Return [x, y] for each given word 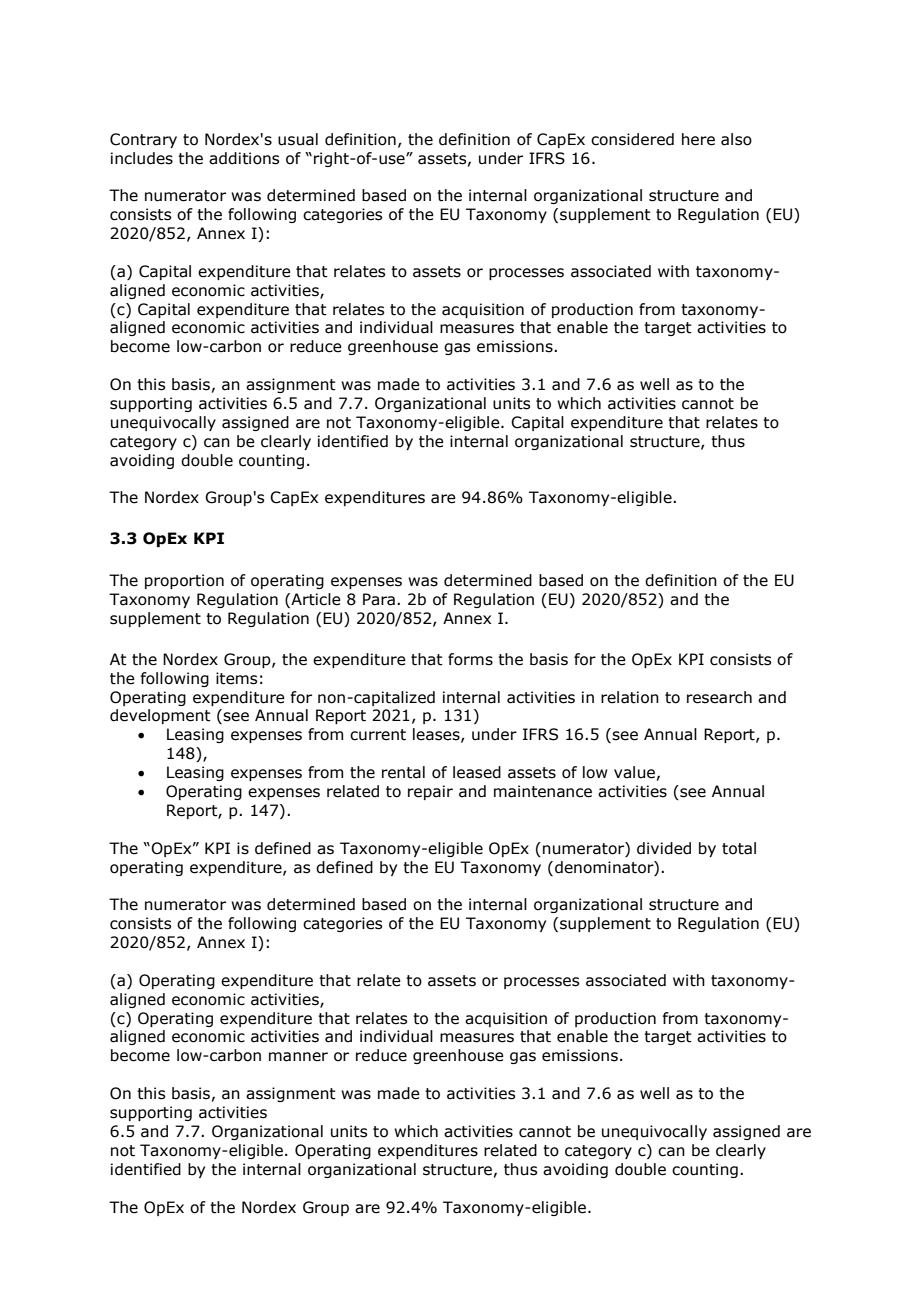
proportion [184, 581]
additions [244, 158]
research [719, 697]
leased [477, 772]
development [160, 716]
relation [630, 697]
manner [298, 1057]
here [698, 139]
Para [379, 599]
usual [298, 139]
